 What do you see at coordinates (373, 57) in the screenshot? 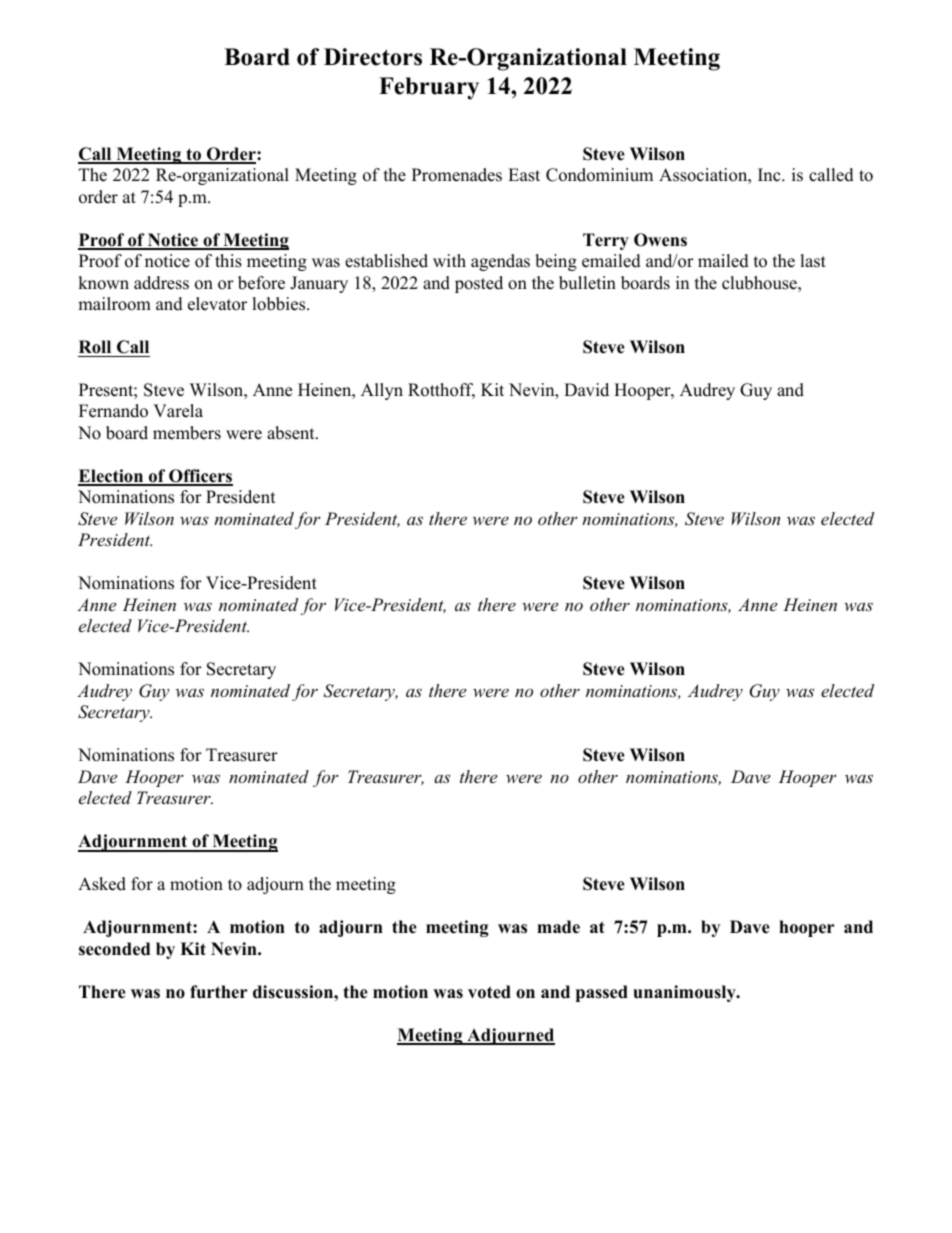
I see `Directors` at bounding box center [373, 57].
